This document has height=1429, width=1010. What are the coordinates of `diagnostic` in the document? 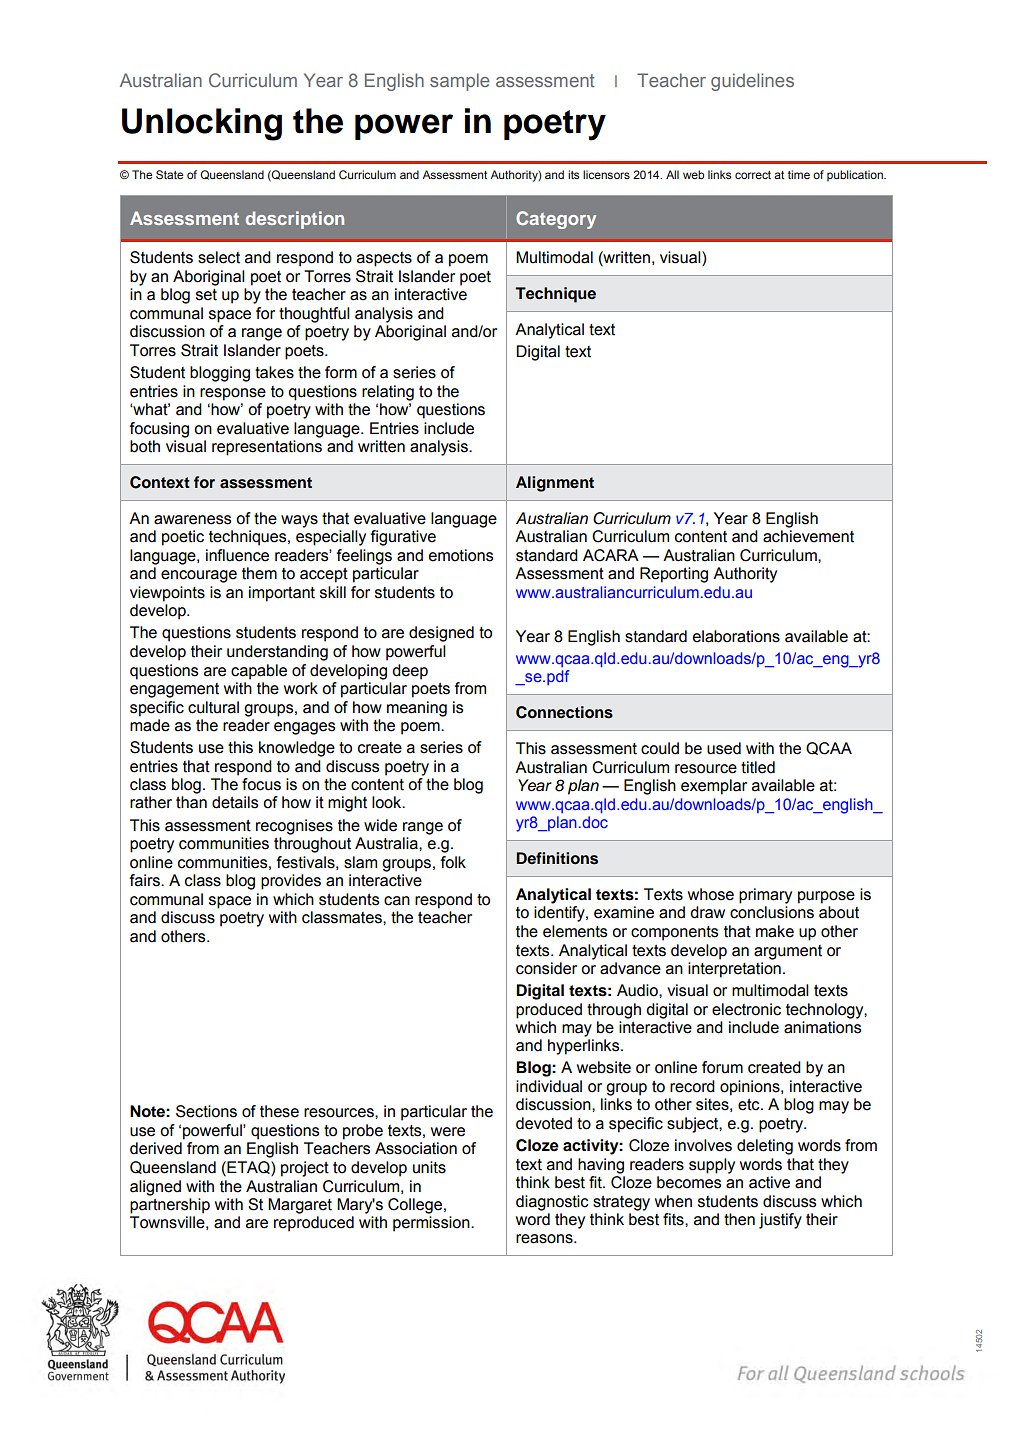 It's located at (552, 1203).
